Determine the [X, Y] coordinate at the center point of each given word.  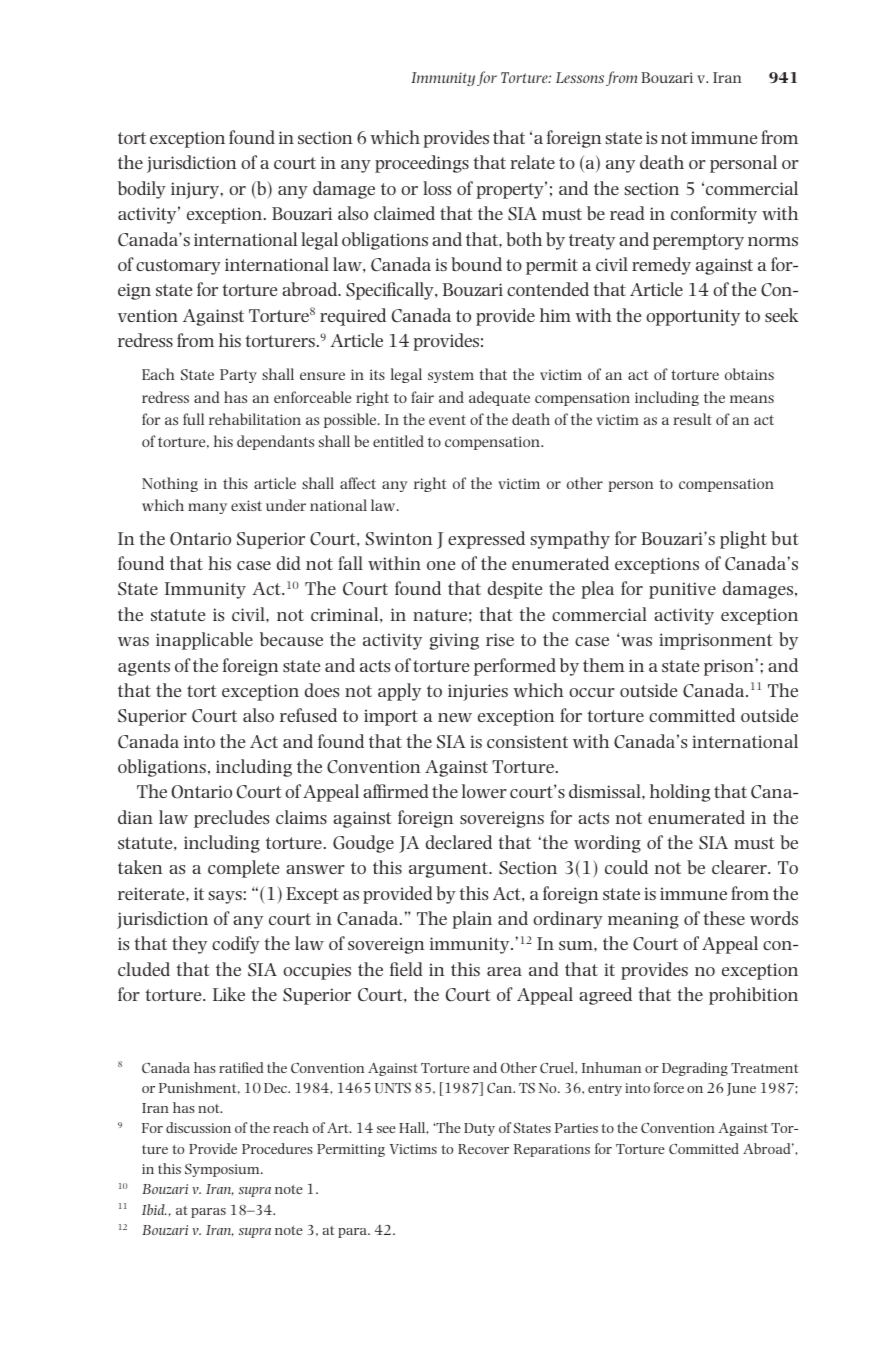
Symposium [223, 1170]
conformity [714, 215]
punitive [682, 590]
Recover [483, 1149]
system [451, 376]
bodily [142, 190]
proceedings [422, 164]
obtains [749, 374]
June [741, 1089]
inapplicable [204, 641]
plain [472, 920]
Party [238, 376]
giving [454, 641]
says [225, 897]
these [724, 918]
